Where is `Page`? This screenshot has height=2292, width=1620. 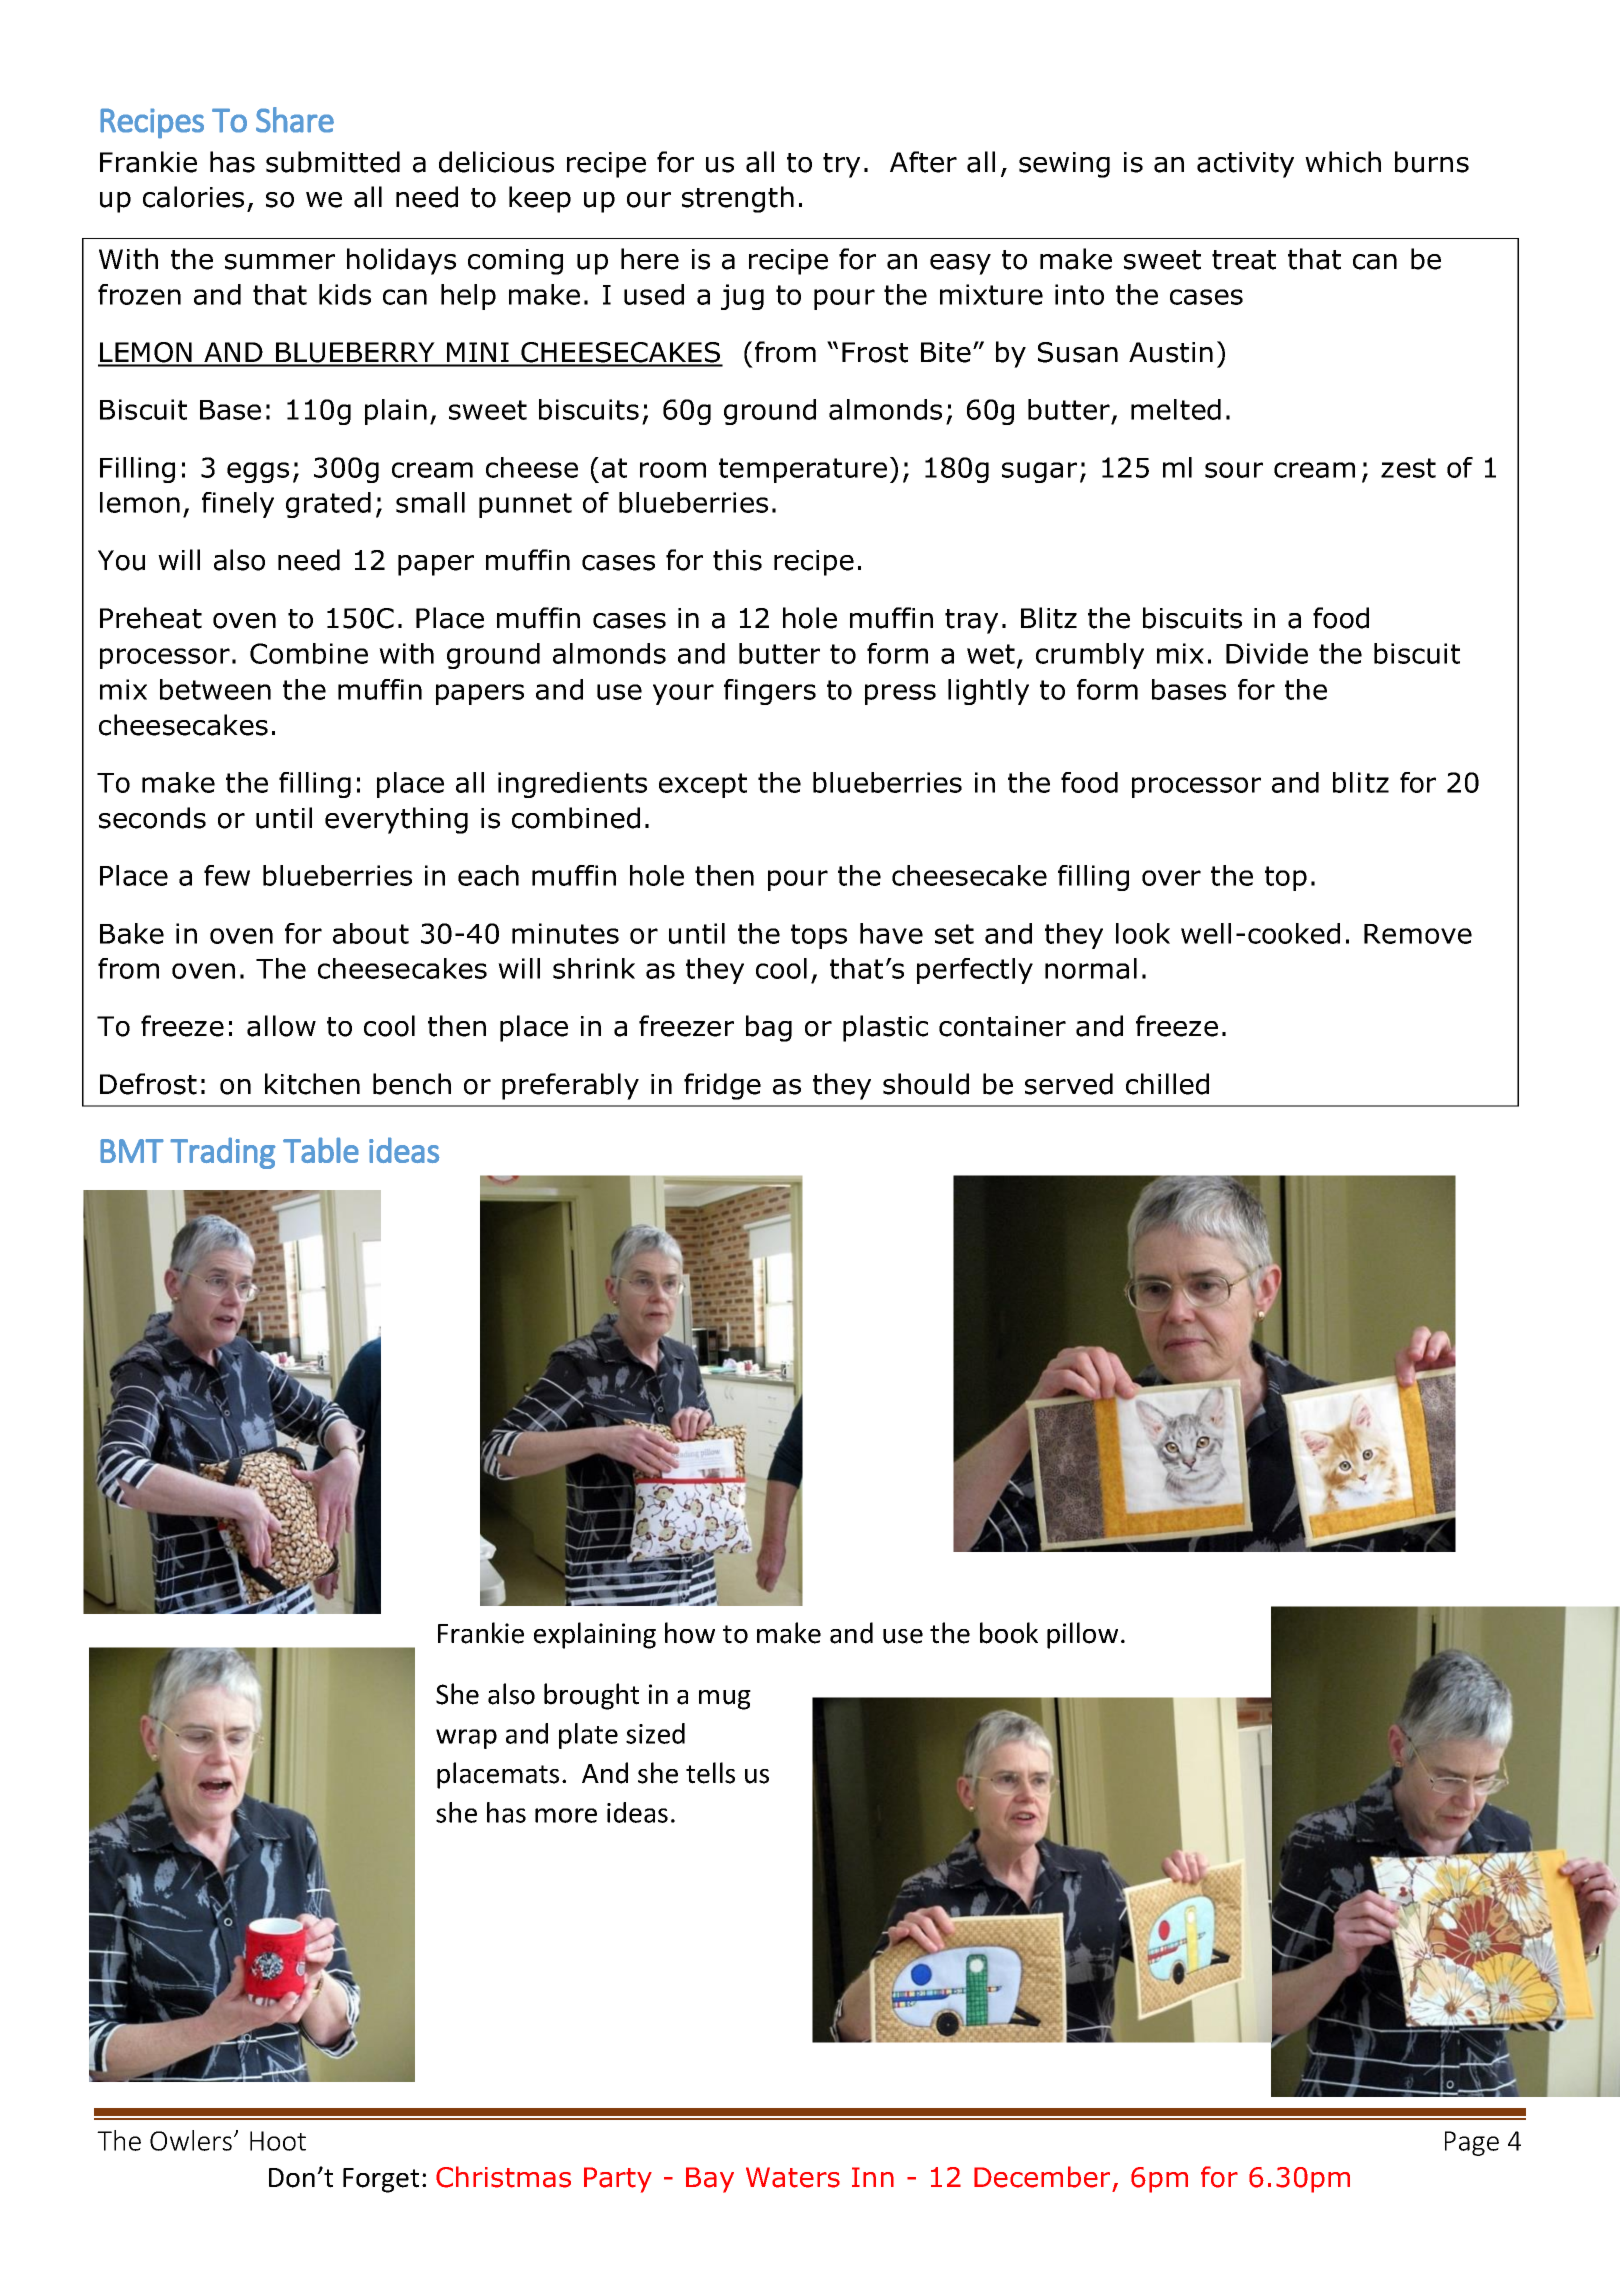 Page is located at coordinates (1472, 2143).
